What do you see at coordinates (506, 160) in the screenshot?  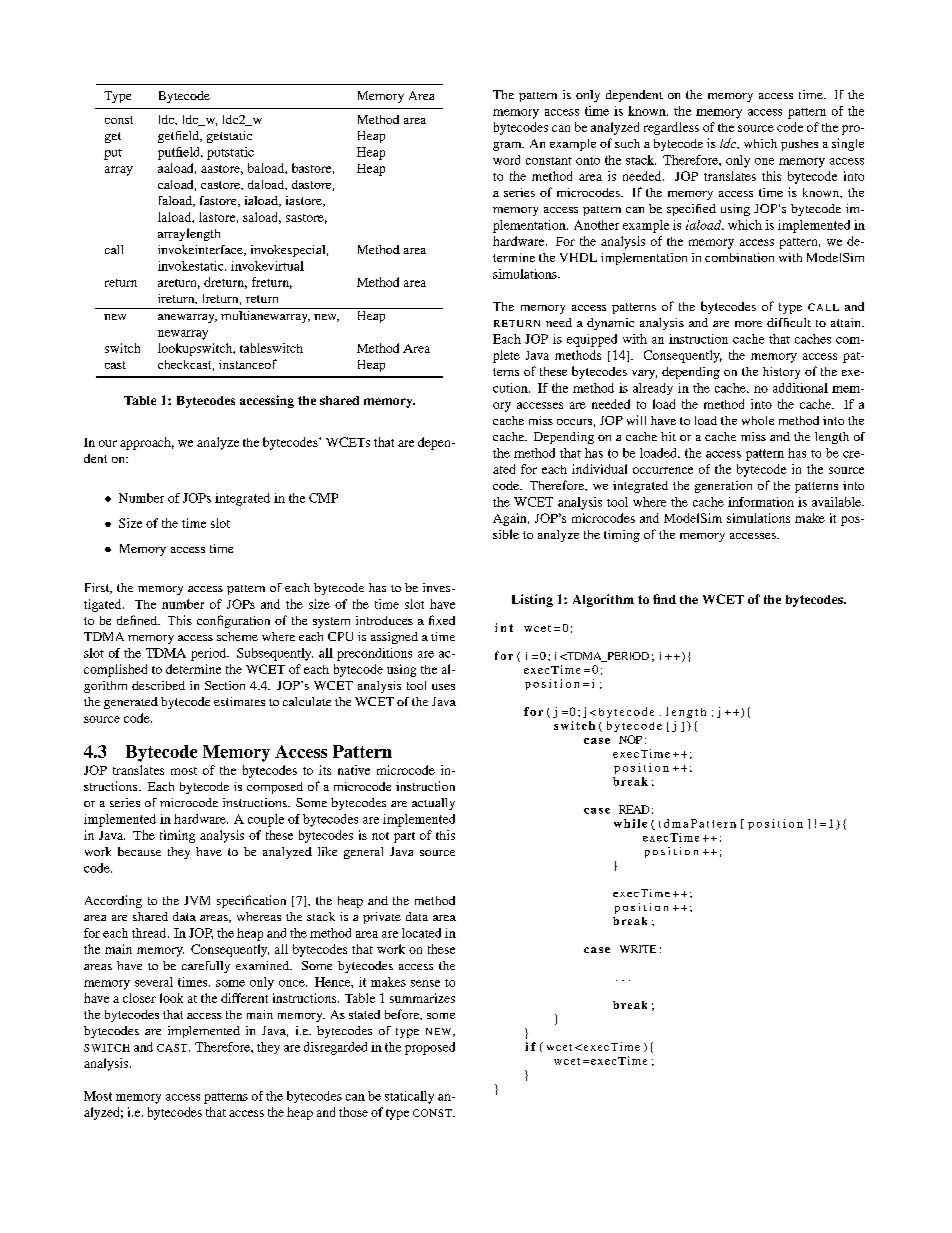 I see `word` at bounding box center [506, 160].
